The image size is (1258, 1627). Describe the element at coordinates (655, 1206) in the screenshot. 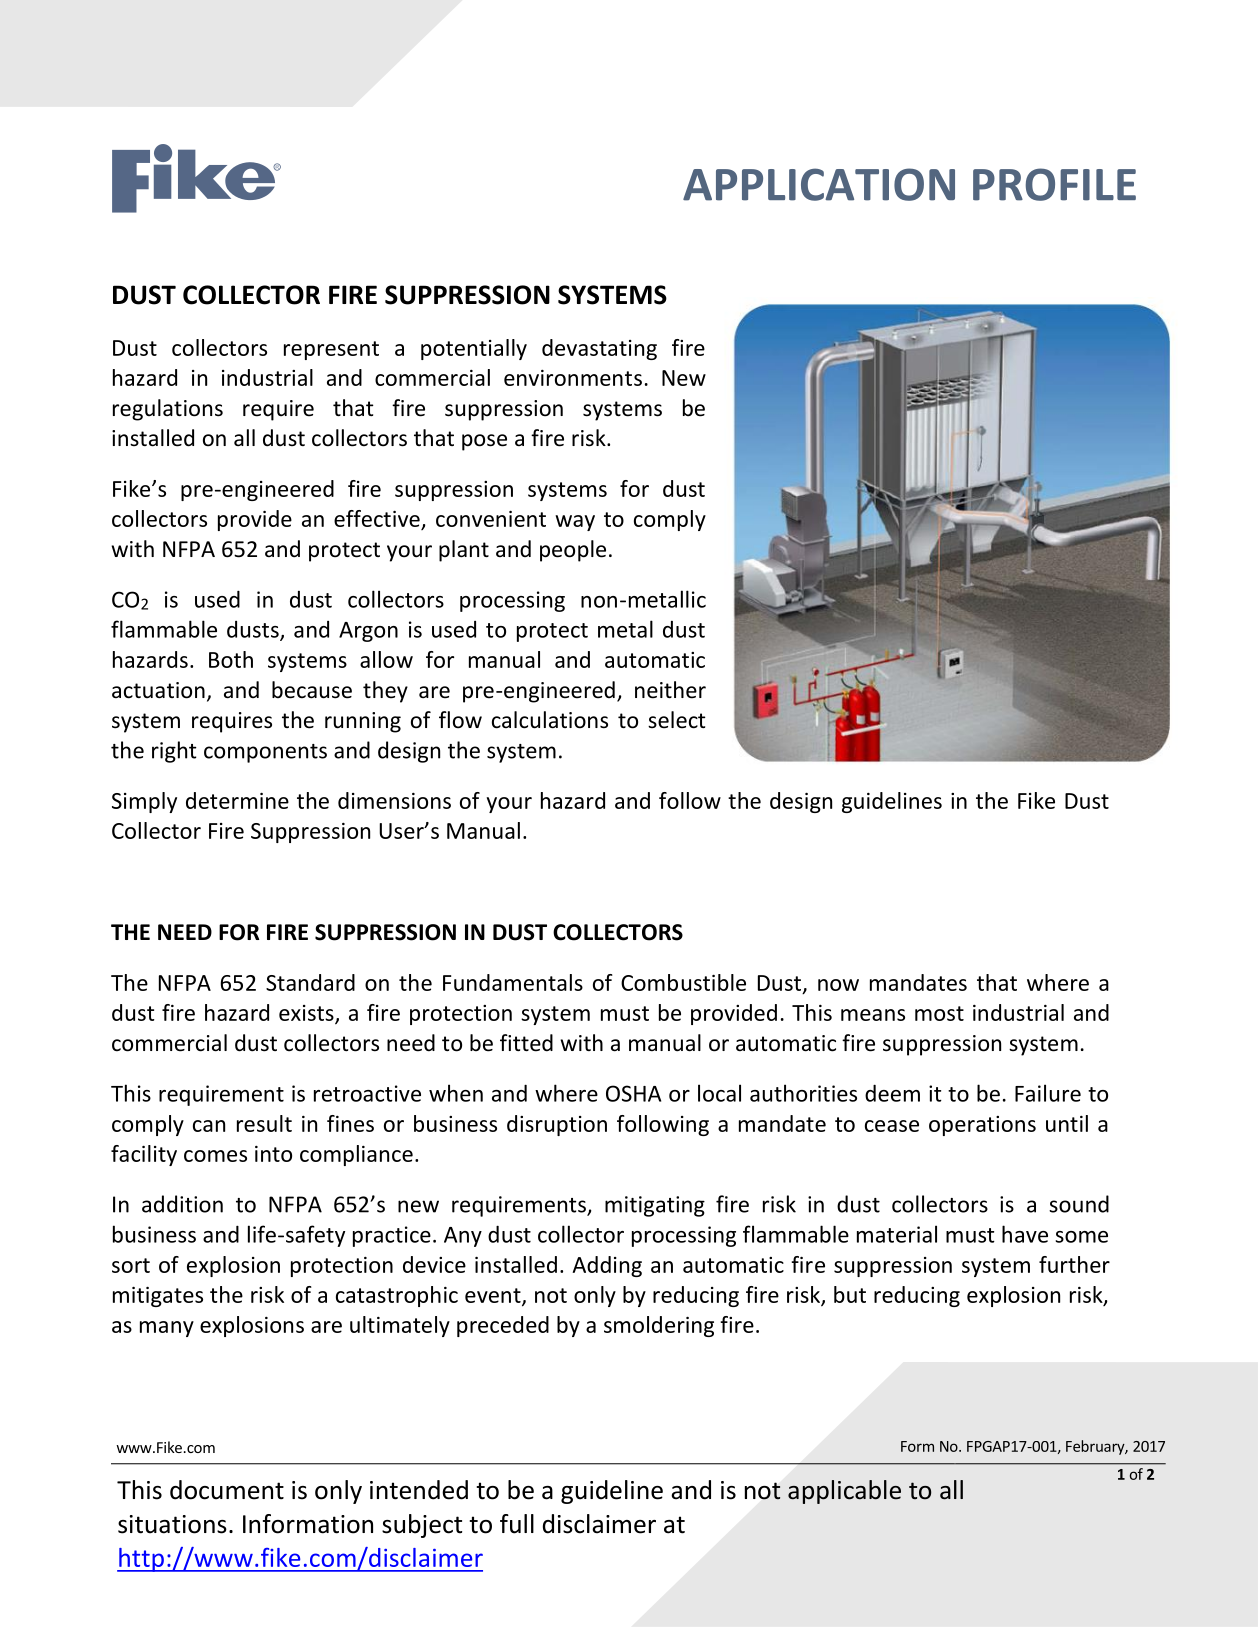

I see `mitigating` at that location.
